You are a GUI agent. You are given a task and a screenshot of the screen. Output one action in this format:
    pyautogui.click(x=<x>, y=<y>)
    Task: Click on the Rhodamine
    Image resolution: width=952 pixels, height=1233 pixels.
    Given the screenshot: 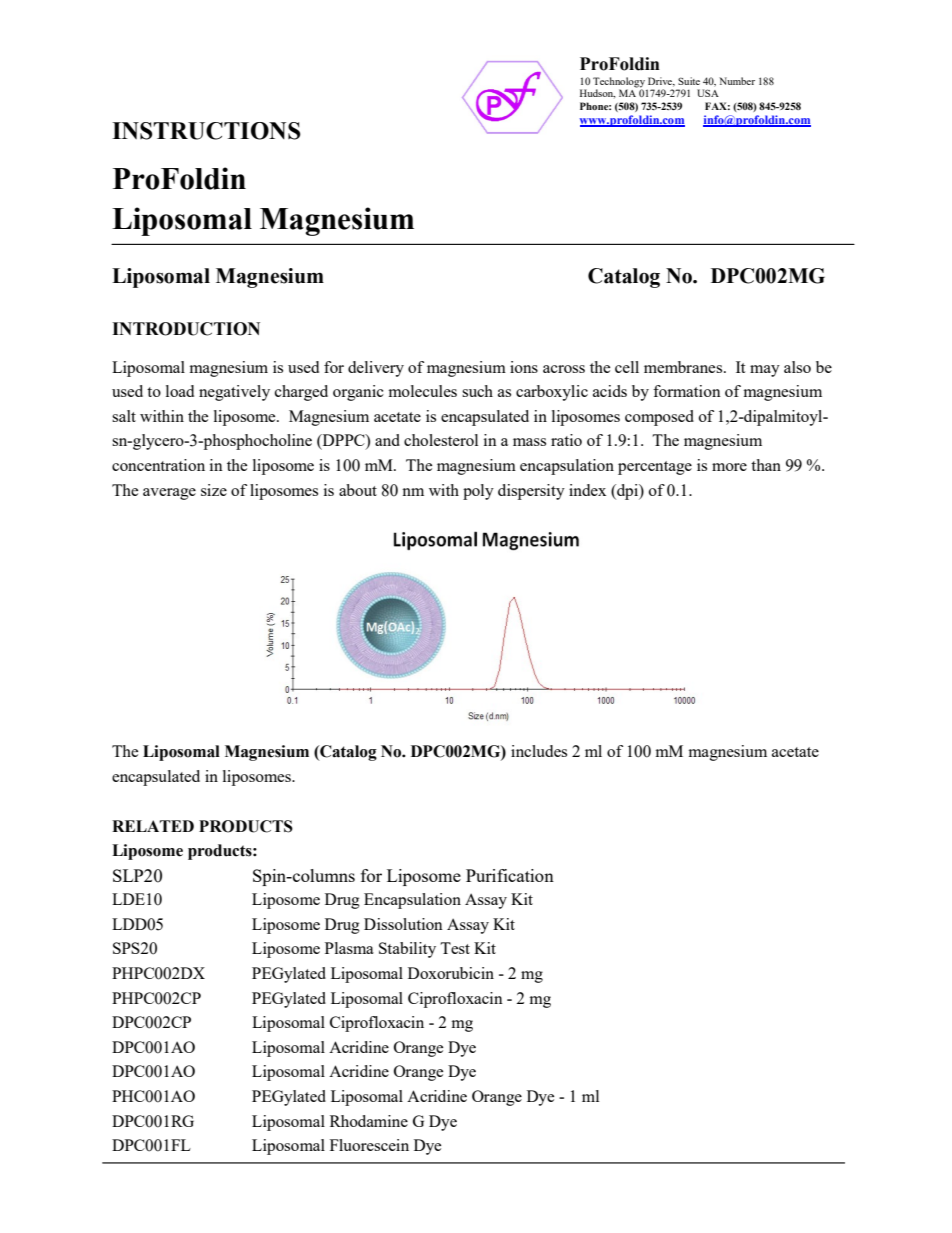 What is the action you would take?
    pyautogui.click(x=369, y=1121)
